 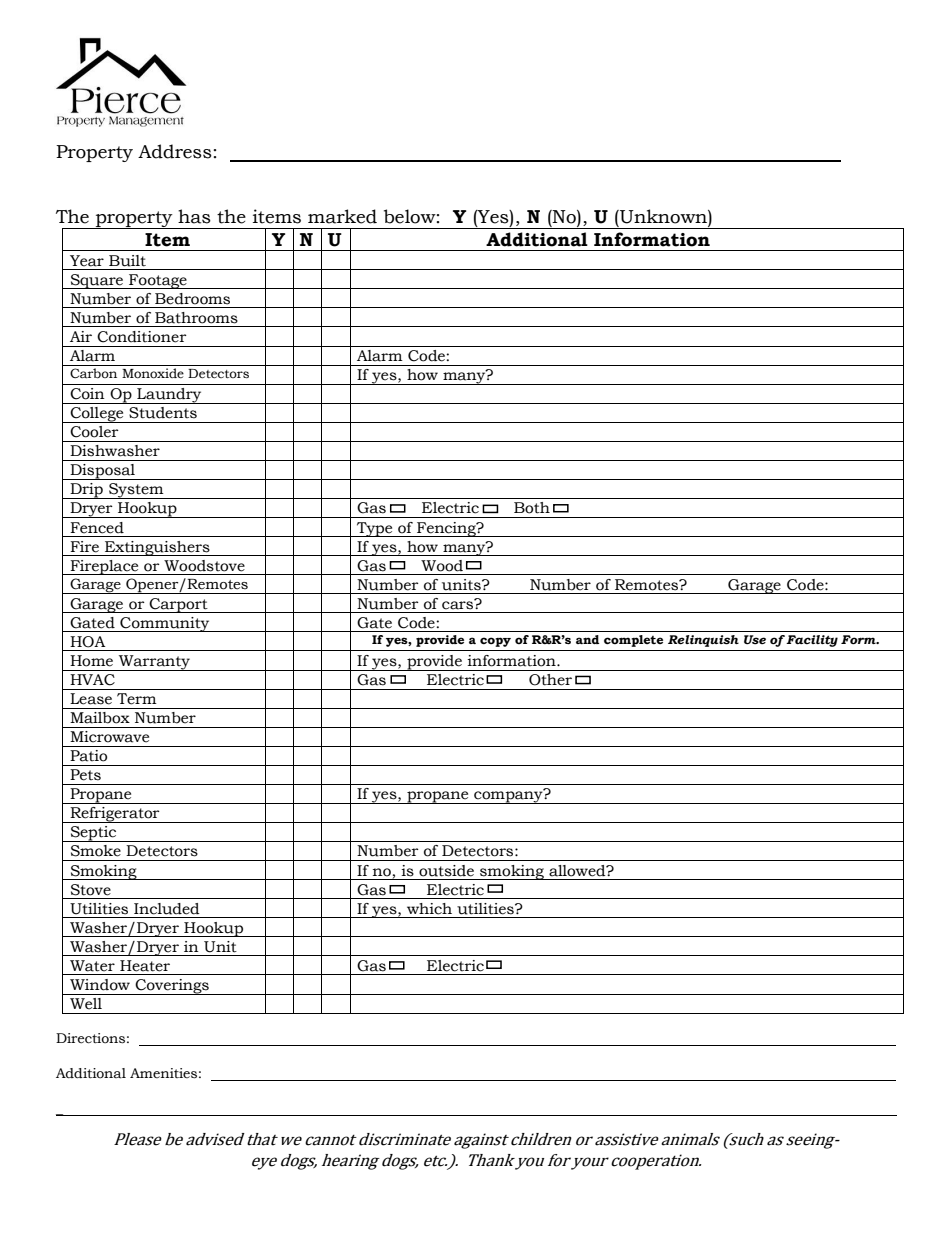 What do you see at coordinates (175, 151) in the screenshot?
I see `Address` at bounding box center [175, 151].
